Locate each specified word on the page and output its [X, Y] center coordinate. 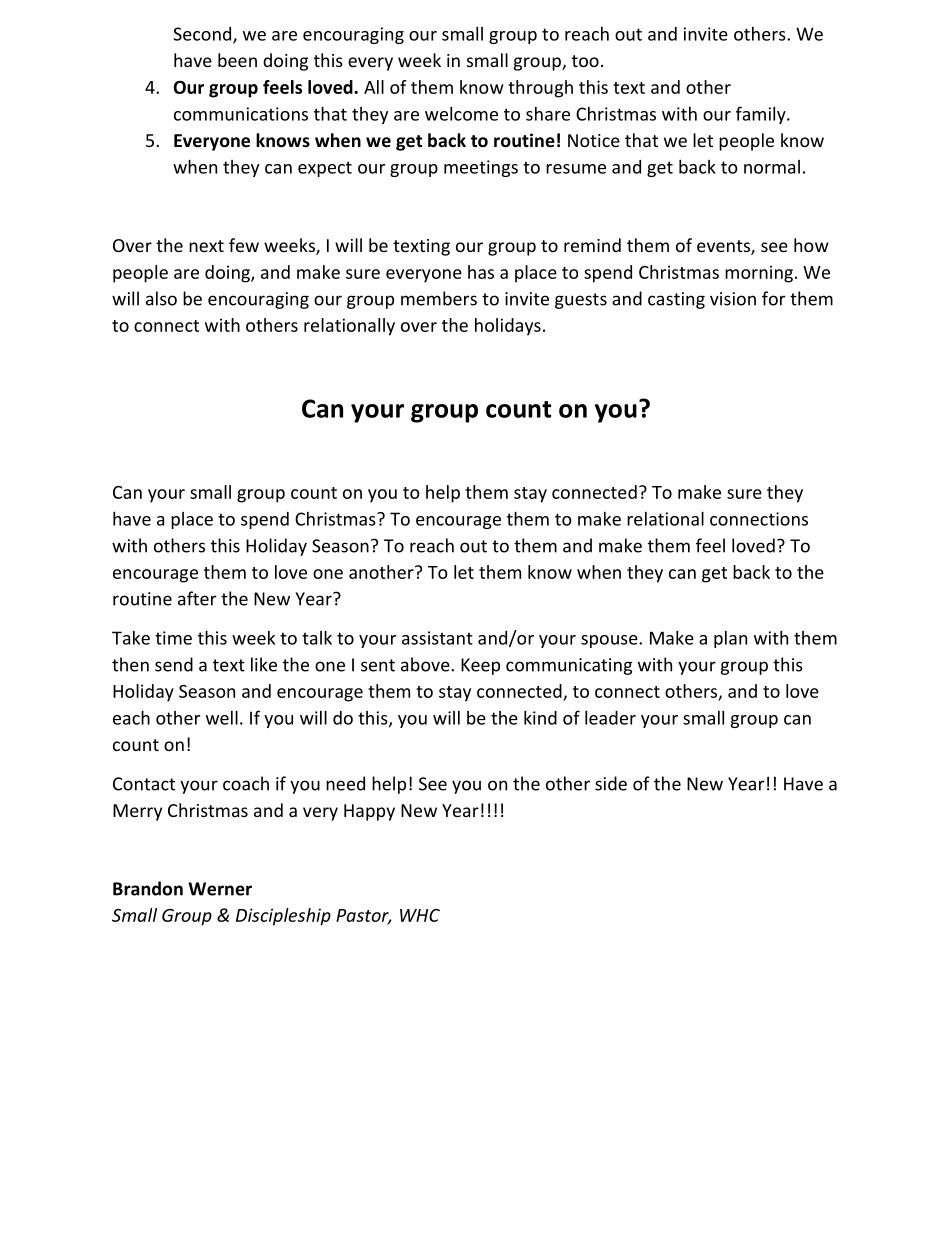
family [762, 115]
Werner [220, 889]
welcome [461, 113]
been [237, 60]
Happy [369, 812]
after [197, 598]
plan [730, 639]
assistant [437, 638]
